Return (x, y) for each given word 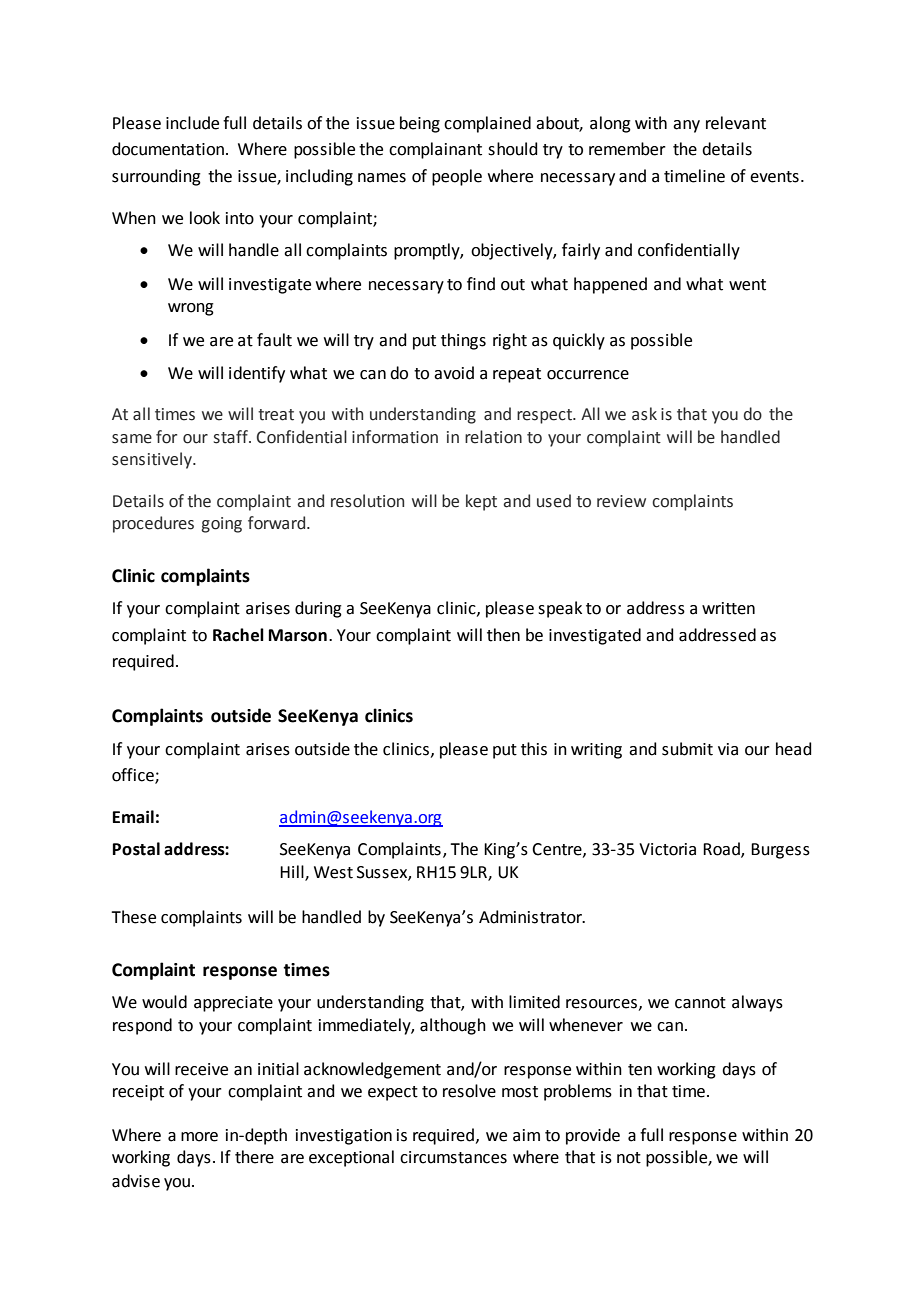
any (686, 126)
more (199, 1137)
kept (481, 502)
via (728, 749)
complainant (435, 150)
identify (257, 374)
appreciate (233, 1004)
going (221, 525)
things (463, 341)
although (453, 1026)
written (728, 608)
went (747, 285)
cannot (700, 1003)
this (534, 749)
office (134, 776)
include (192, 123)
